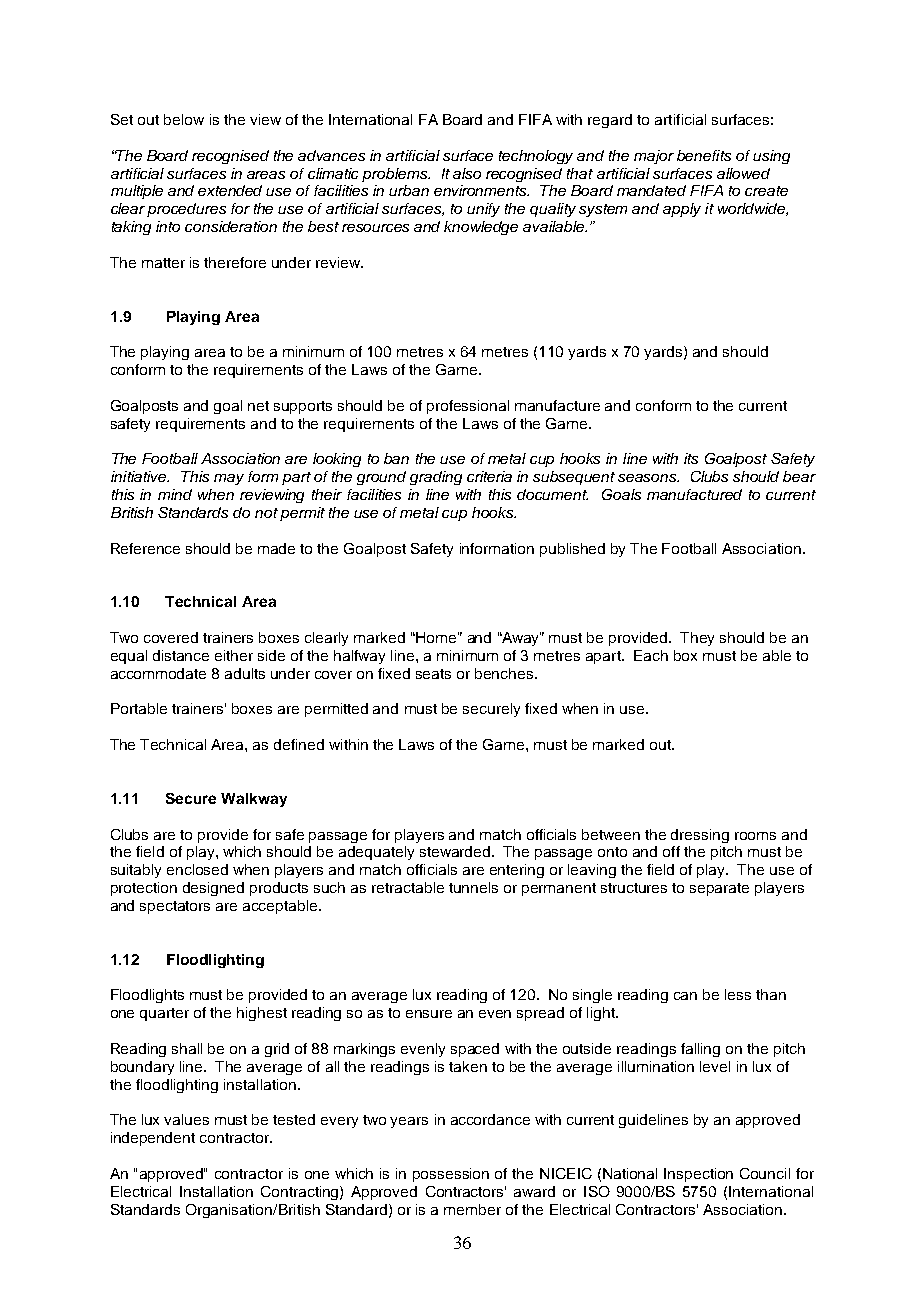 Image resolution: width=924 pixels, height=1308 pixels. Describe the element at coordinates (197, 869) in the screenshot. I see `enclosed` at that location.
